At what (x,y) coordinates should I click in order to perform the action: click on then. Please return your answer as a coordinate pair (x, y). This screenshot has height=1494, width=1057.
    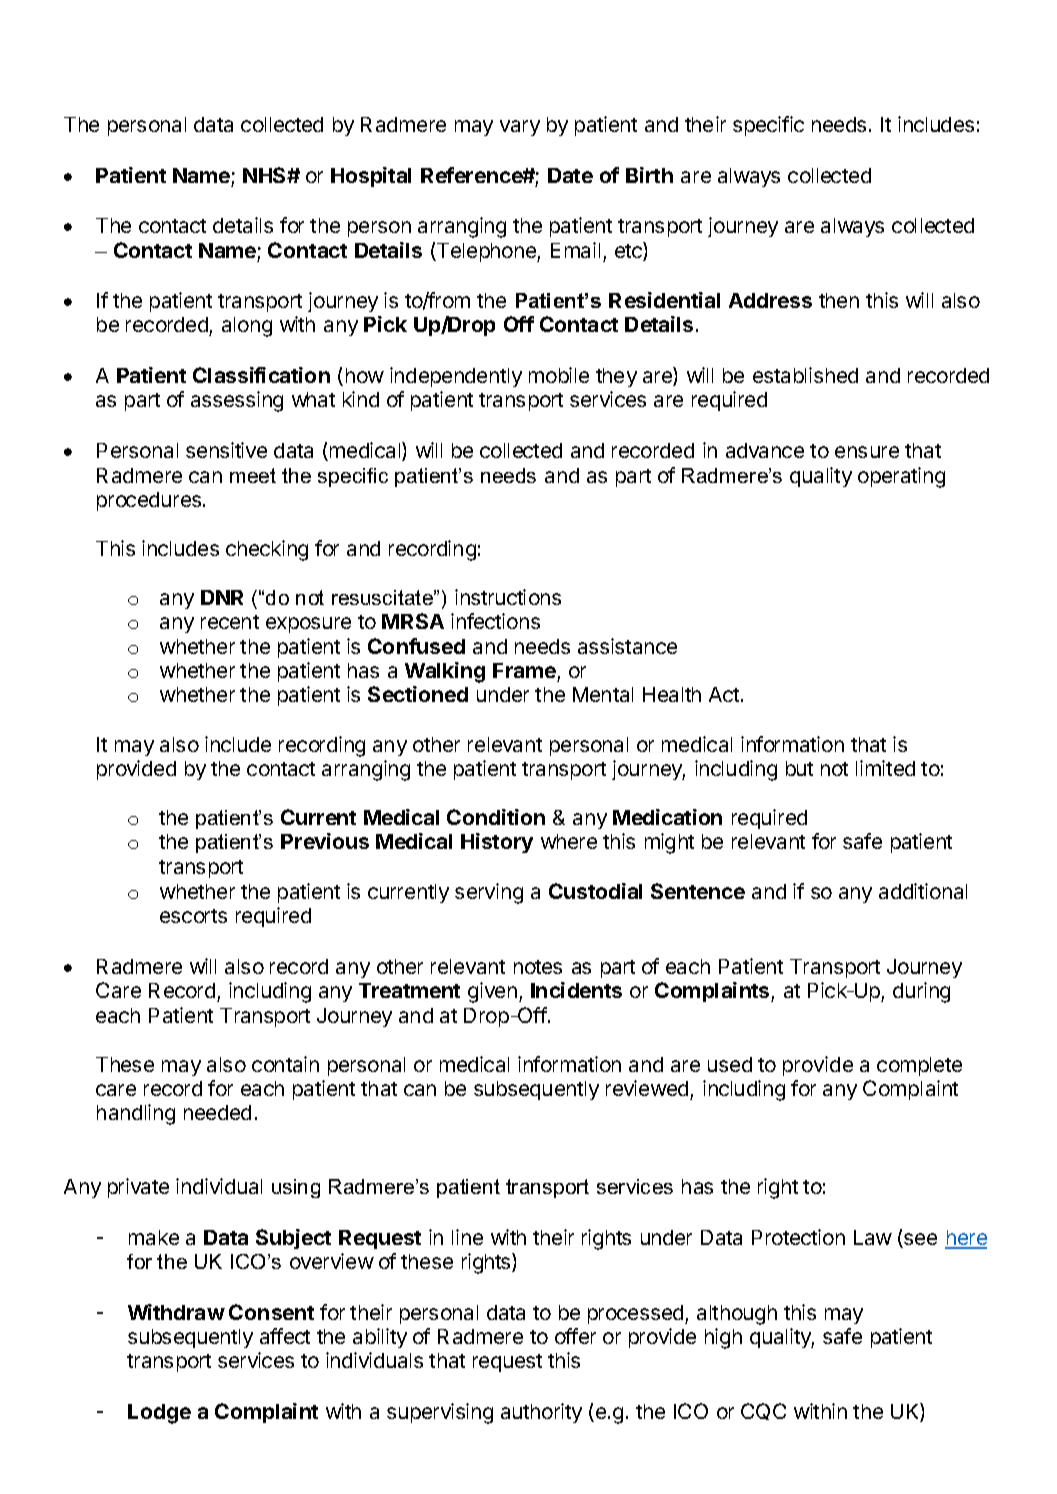
    Looking at the image, I should click on (839, 300).
